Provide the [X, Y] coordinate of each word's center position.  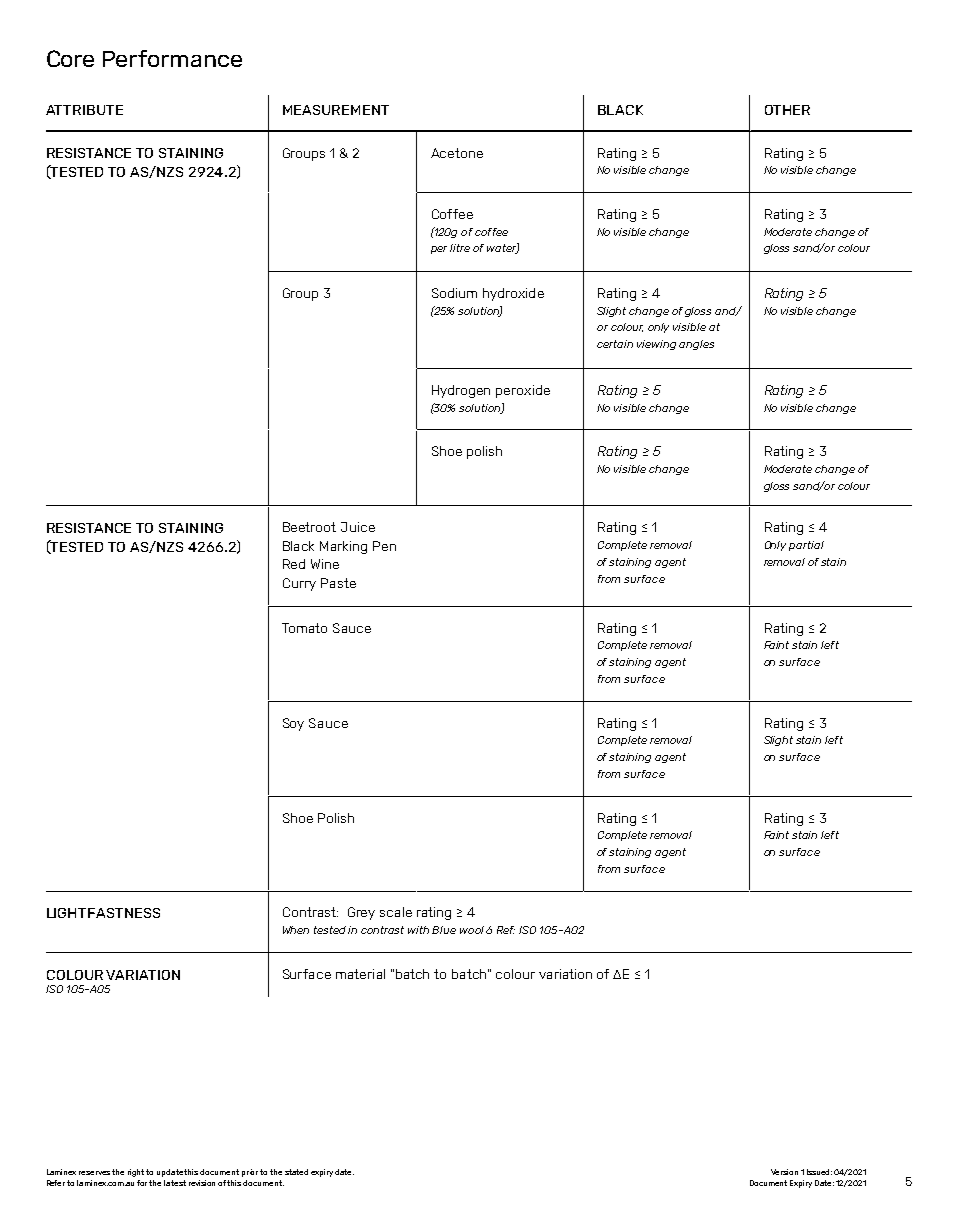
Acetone [457, 153]
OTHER [787, 110]
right [137, 1173]
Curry [299, 584]
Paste [338, 583]
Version [784, 1172]
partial [806, 546]
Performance [172, 58]
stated [296, 1172]
